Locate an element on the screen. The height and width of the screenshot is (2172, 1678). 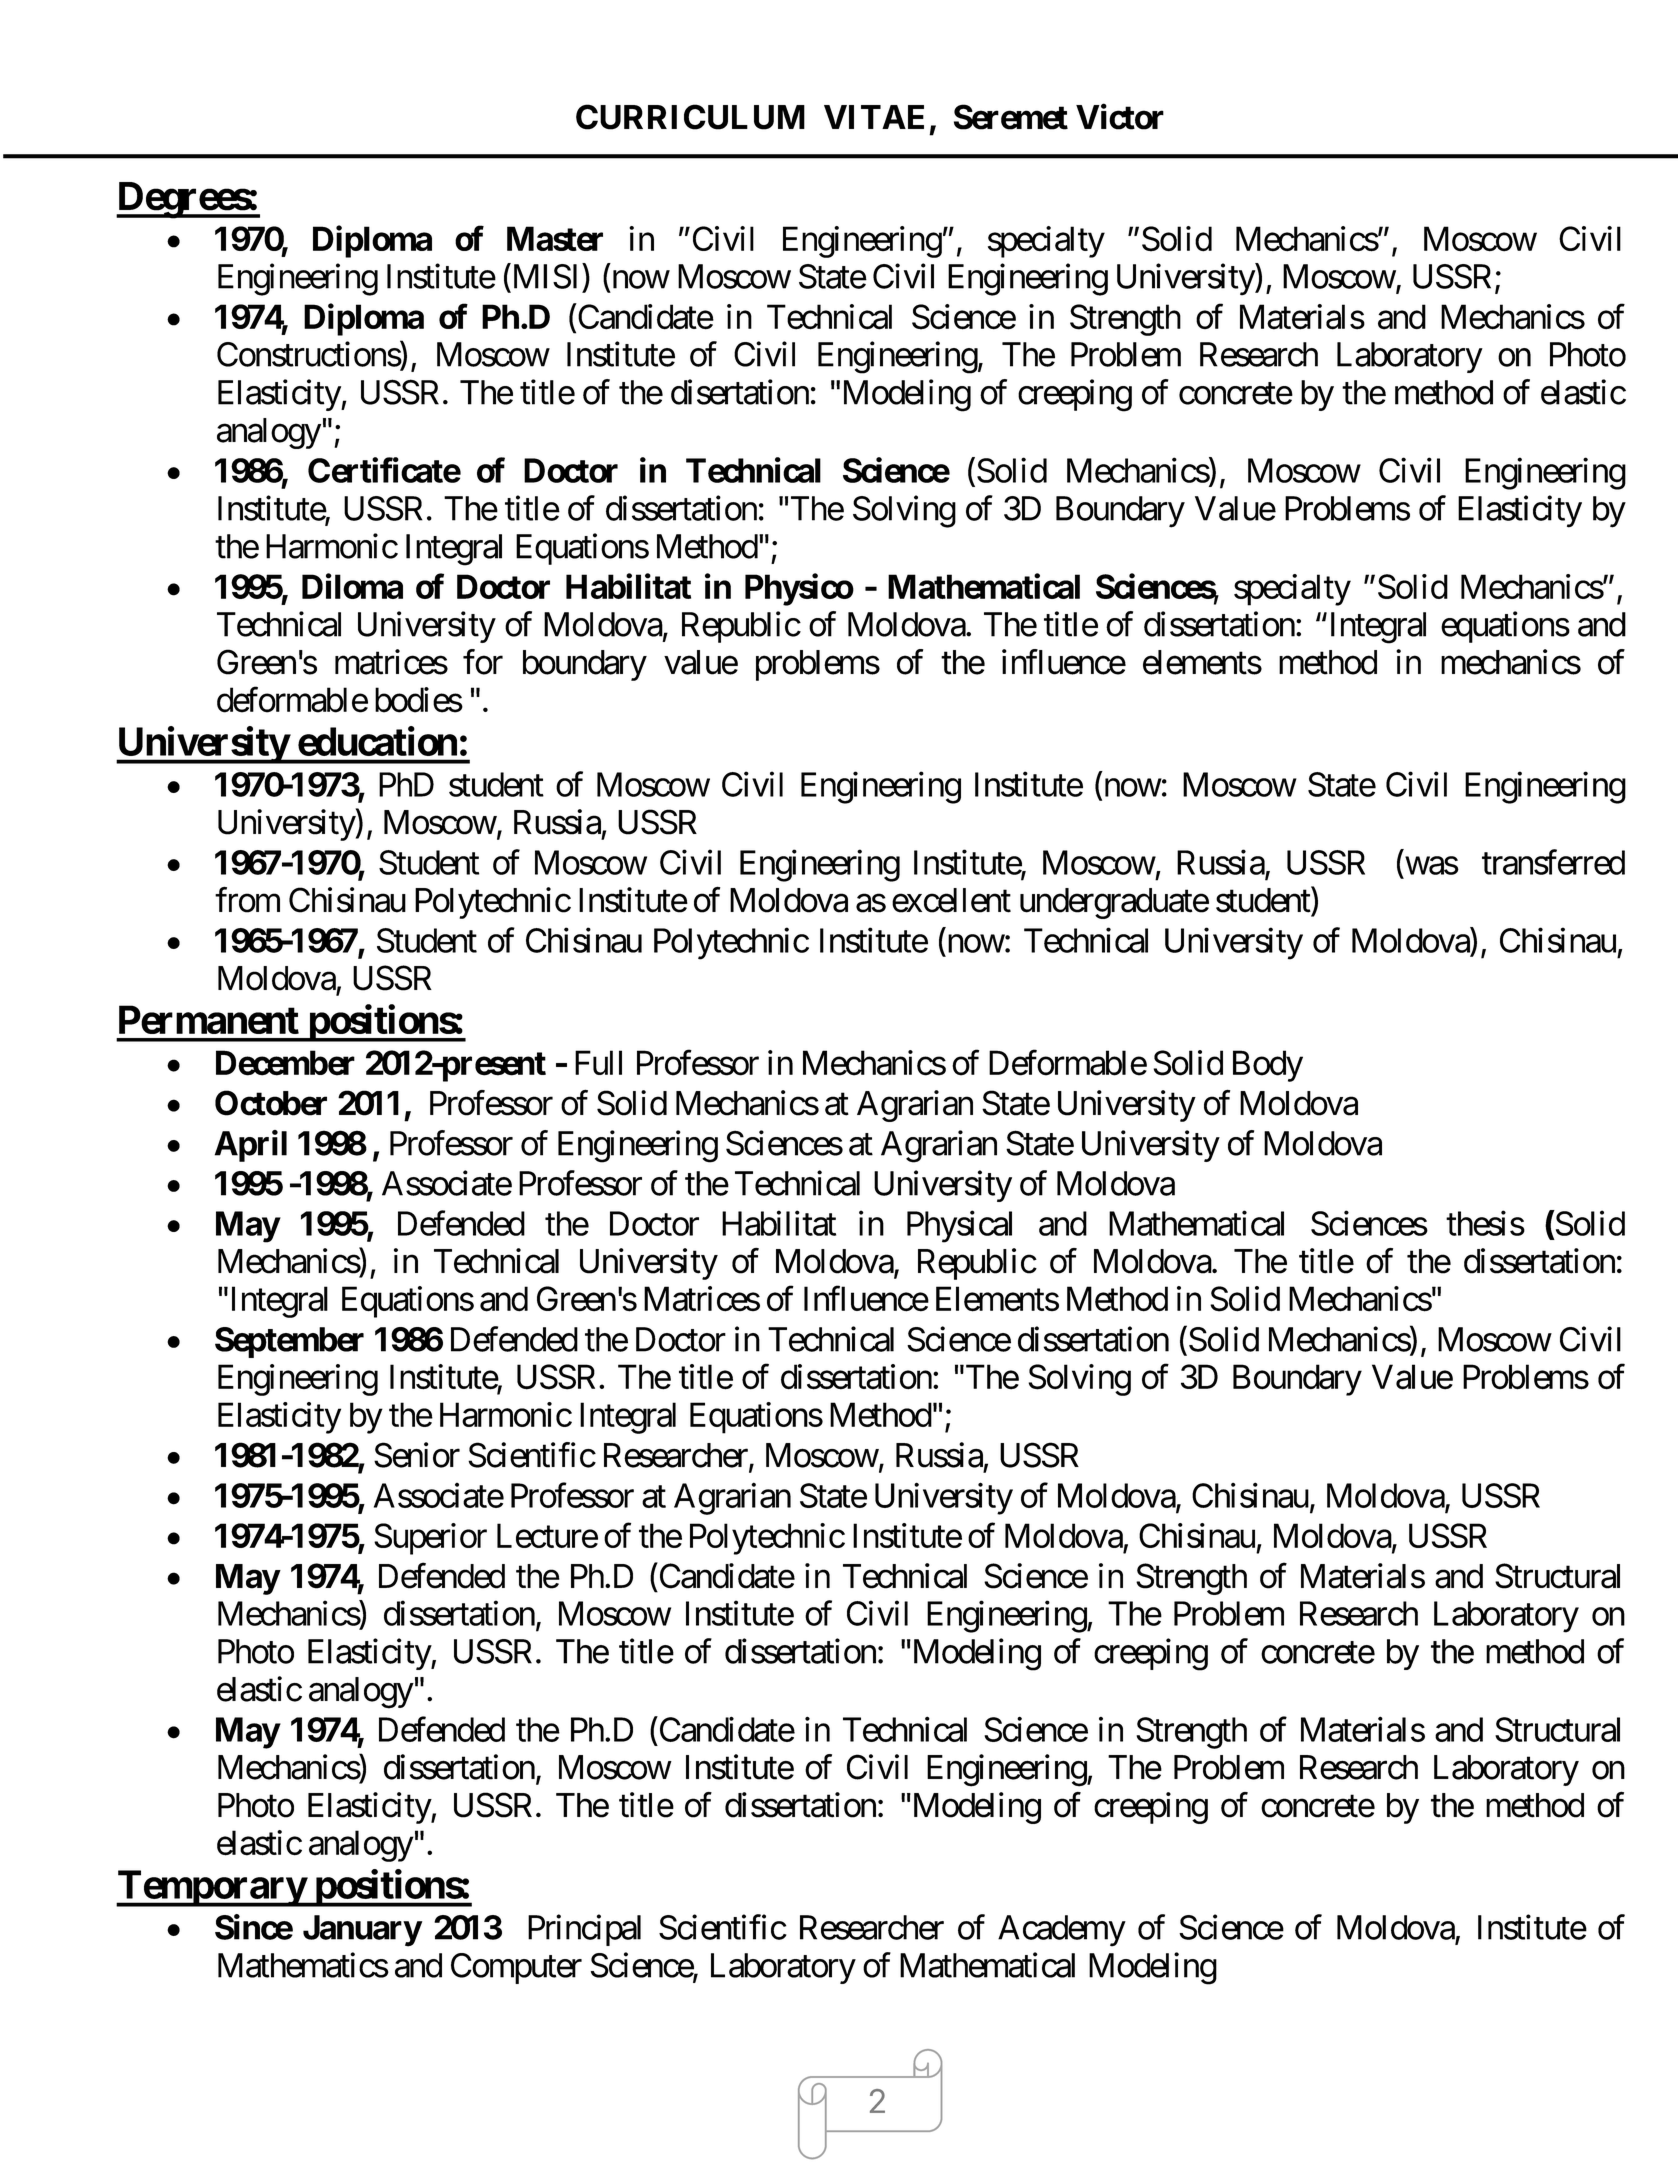
transferred is located at coordinates (1553, 862).
